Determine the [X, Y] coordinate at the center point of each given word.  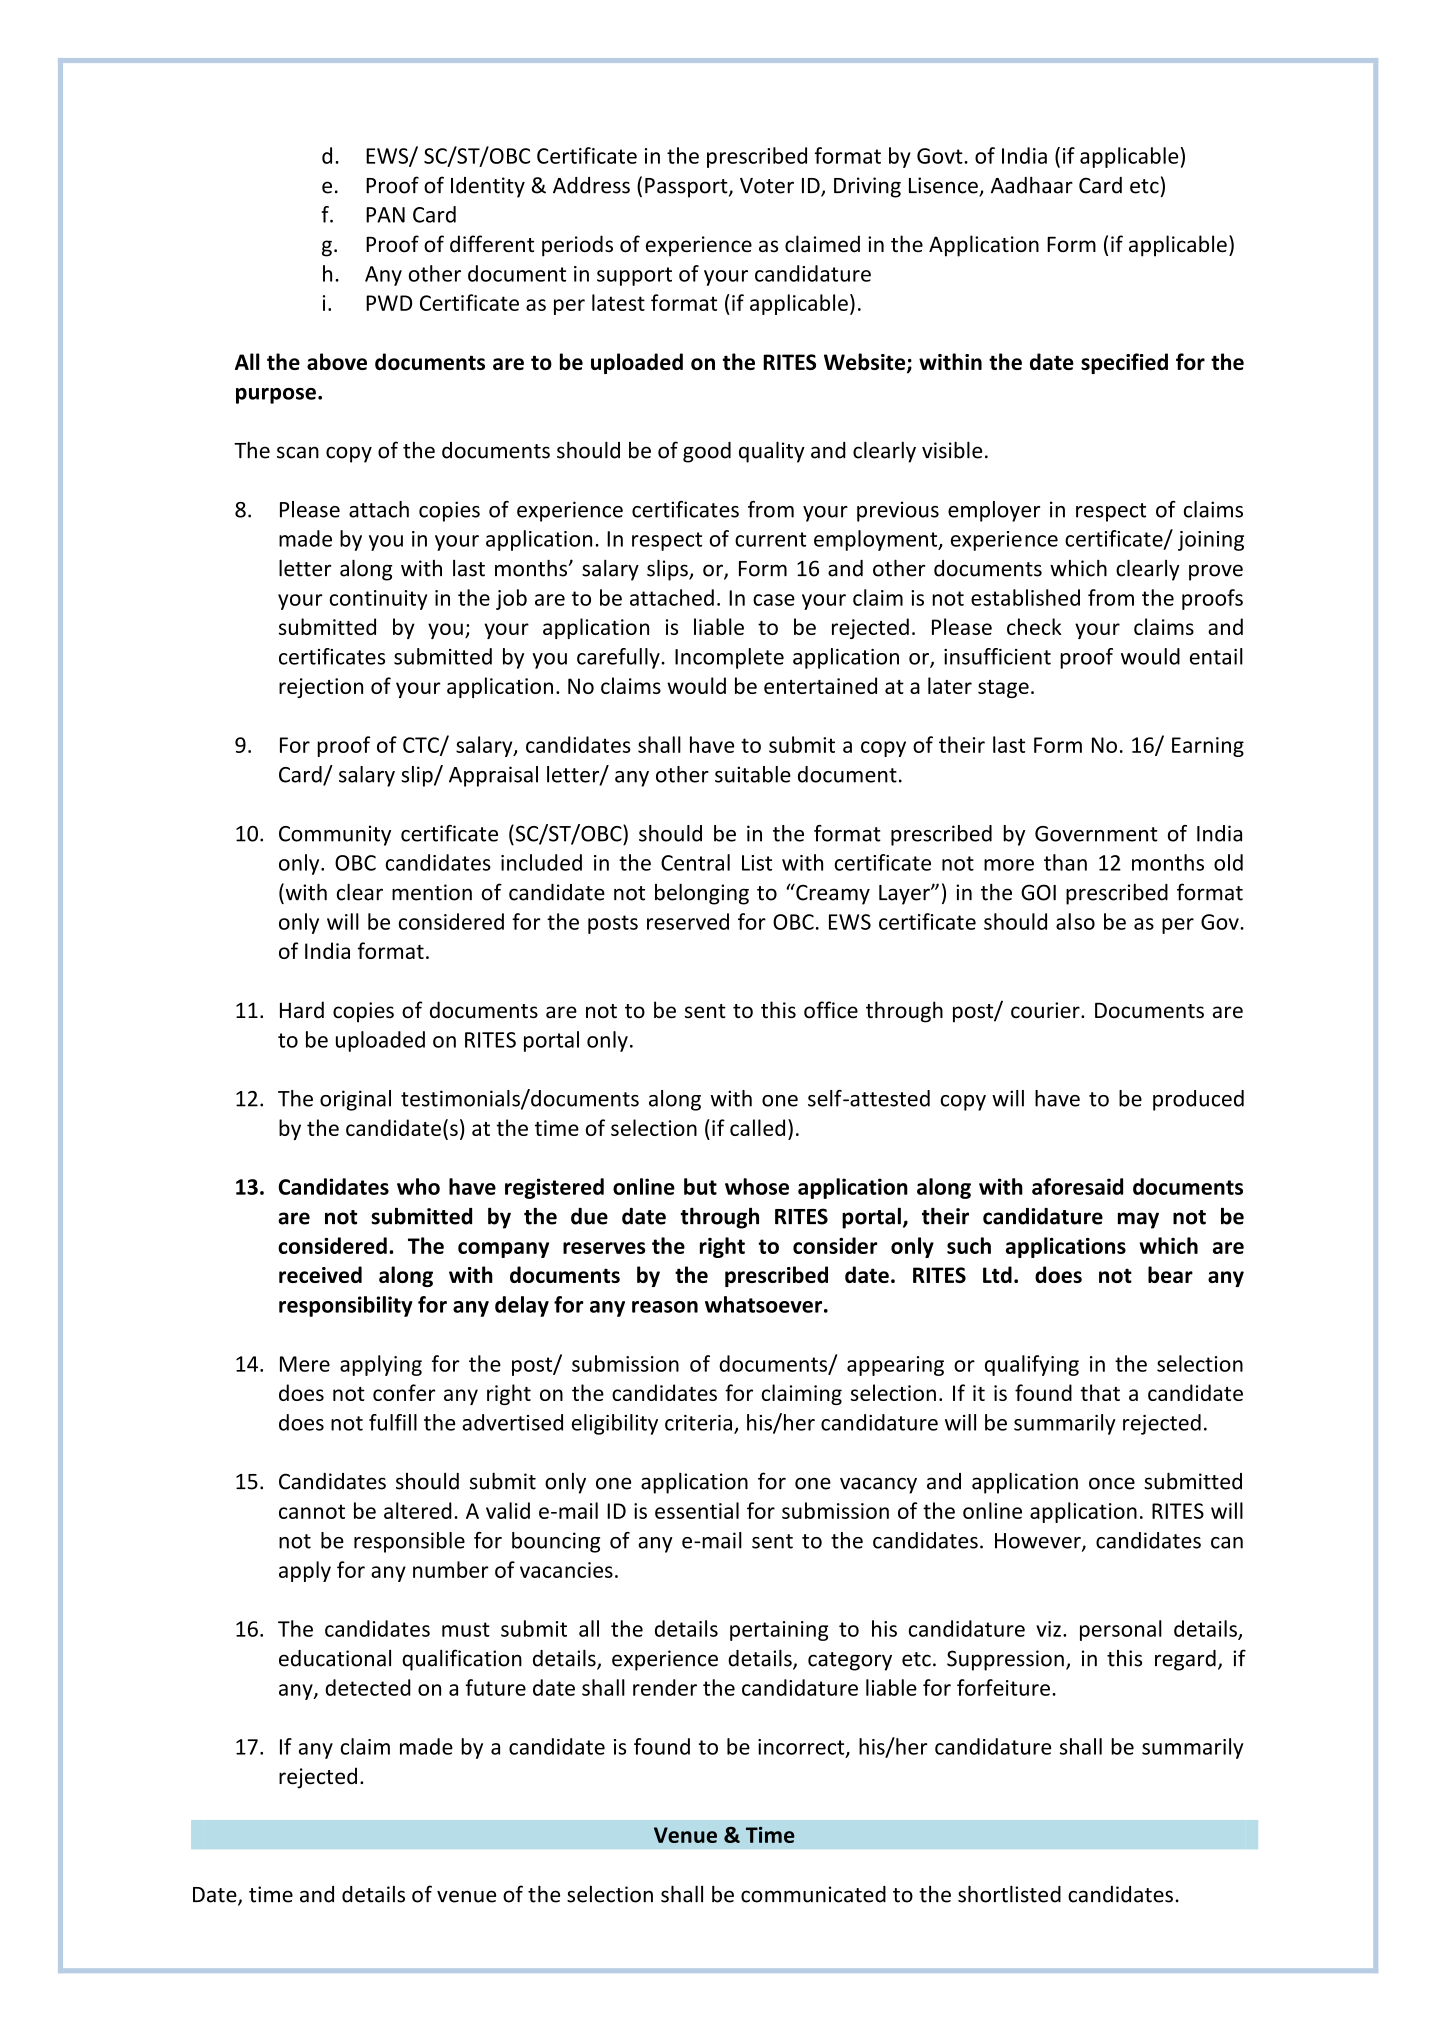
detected [368, 1687]
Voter [767, 186]
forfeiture [1003, 1687]
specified [1124, 363]
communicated [813, 1894]
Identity [488, 187]
